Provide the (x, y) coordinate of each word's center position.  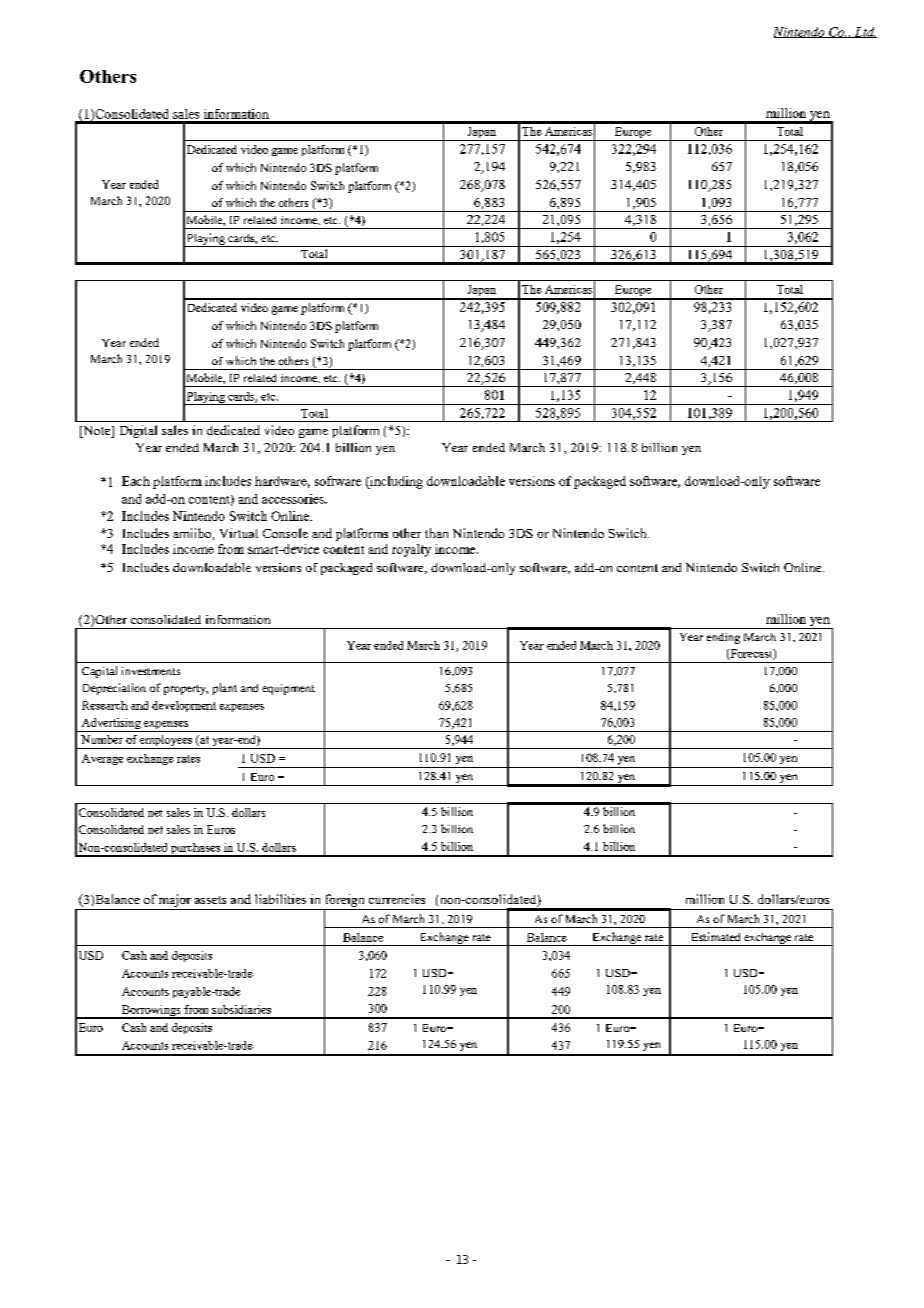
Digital (138, 431)
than (436, 533)
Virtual (239, 533)
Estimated (716, 936)
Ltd (864, 32)
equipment (288, 689)
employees (166, 742)
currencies (397, 899)
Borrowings (151, 1012)
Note (97, 432)
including (395, 482)
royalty (411, 550)
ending (723, 638)
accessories (294, 499)
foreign (345, 902)
